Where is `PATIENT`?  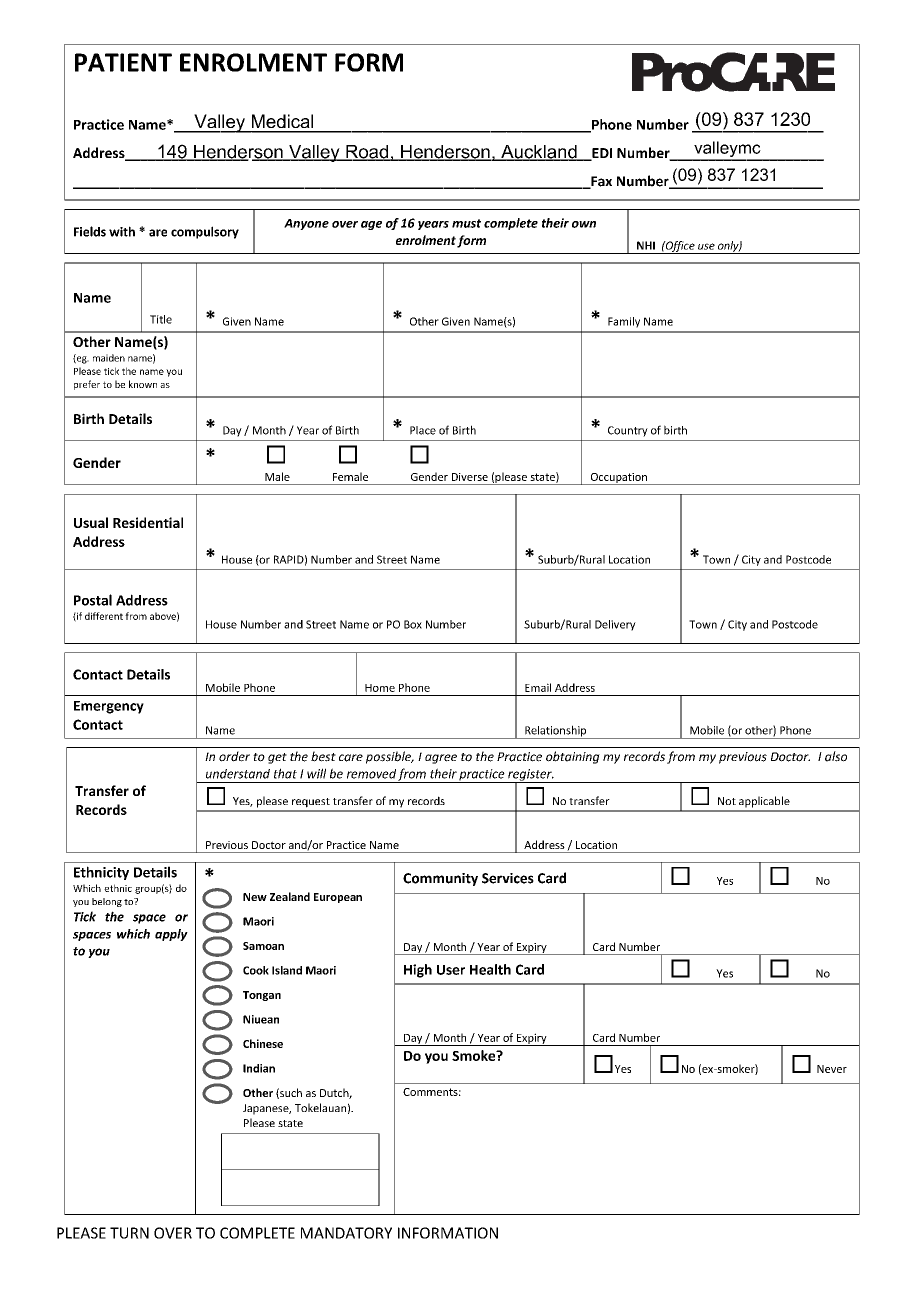
PATIENT is located at coordinates (123, 62).
